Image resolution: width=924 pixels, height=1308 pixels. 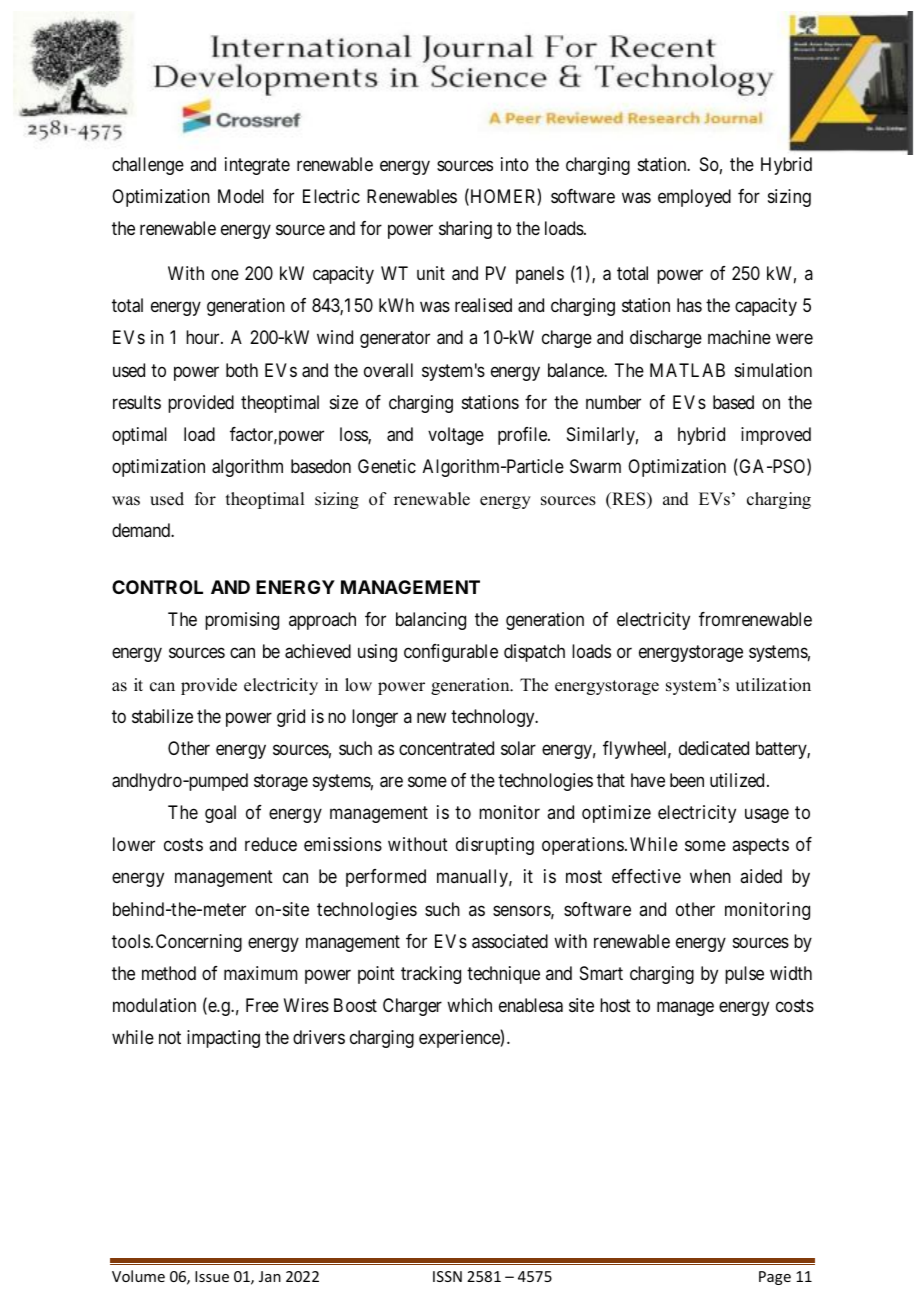 What do you see at coordinates (694, 198) in the document?
I see `employed` at bounding box center [694, 198].
